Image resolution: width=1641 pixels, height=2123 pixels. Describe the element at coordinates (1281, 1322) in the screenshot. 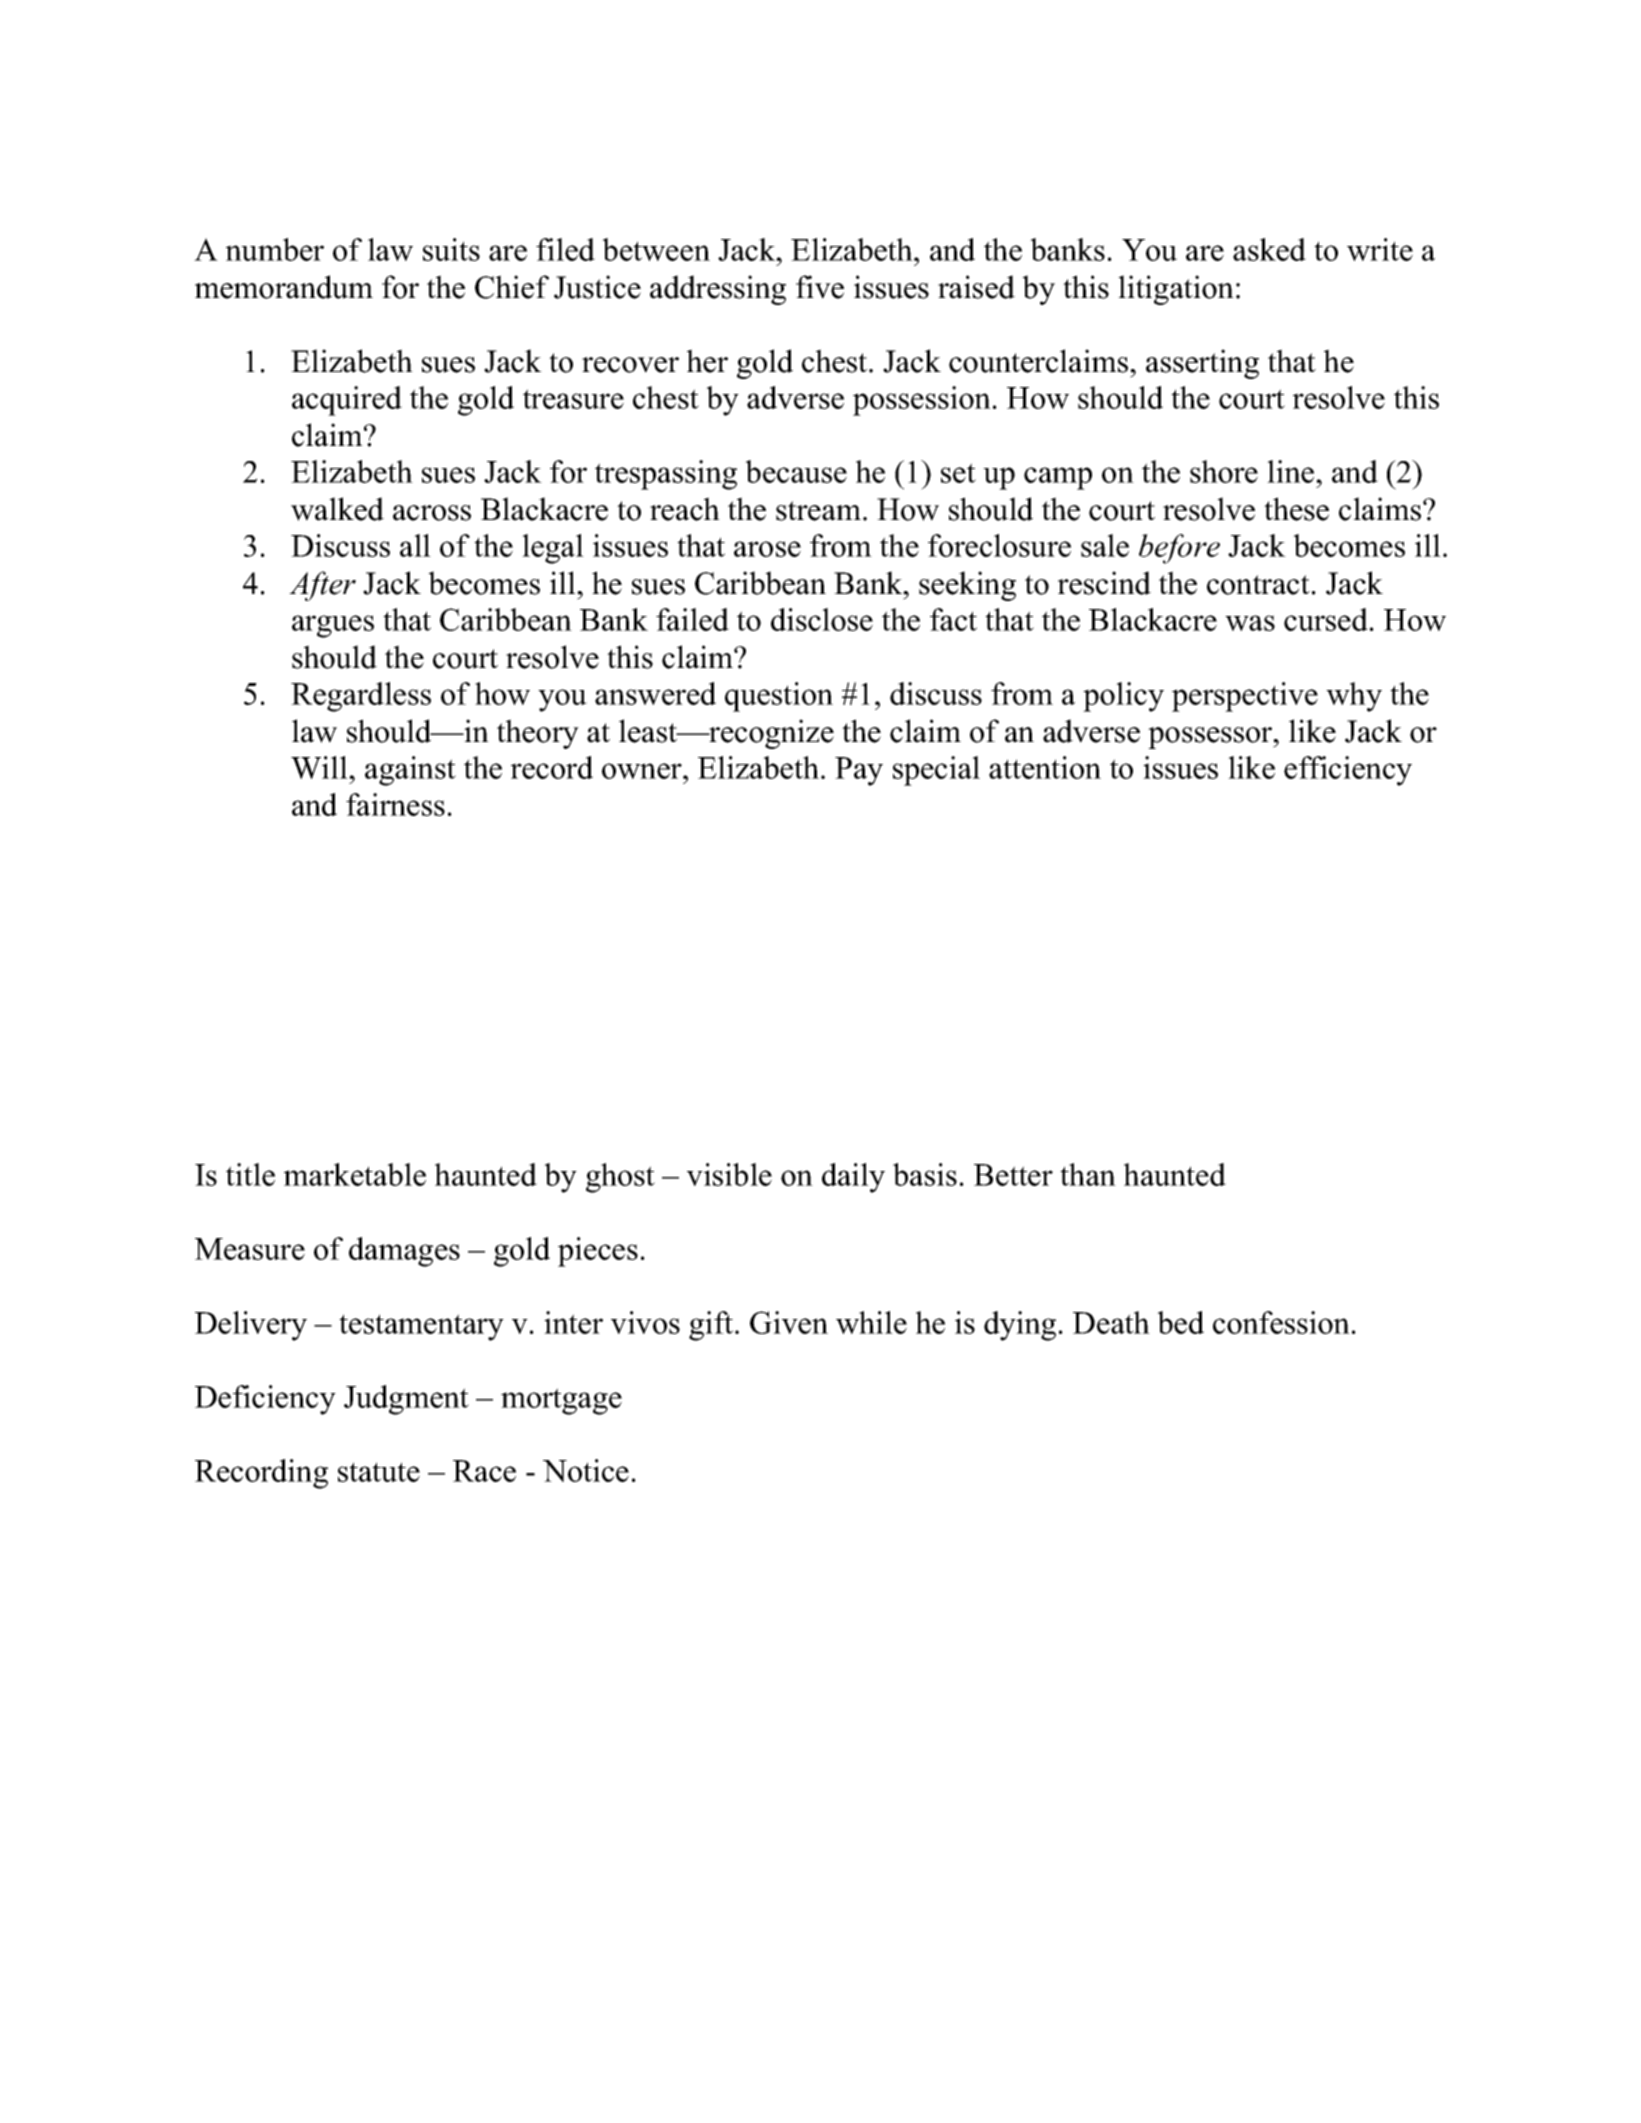

I see `confession` at that location.
